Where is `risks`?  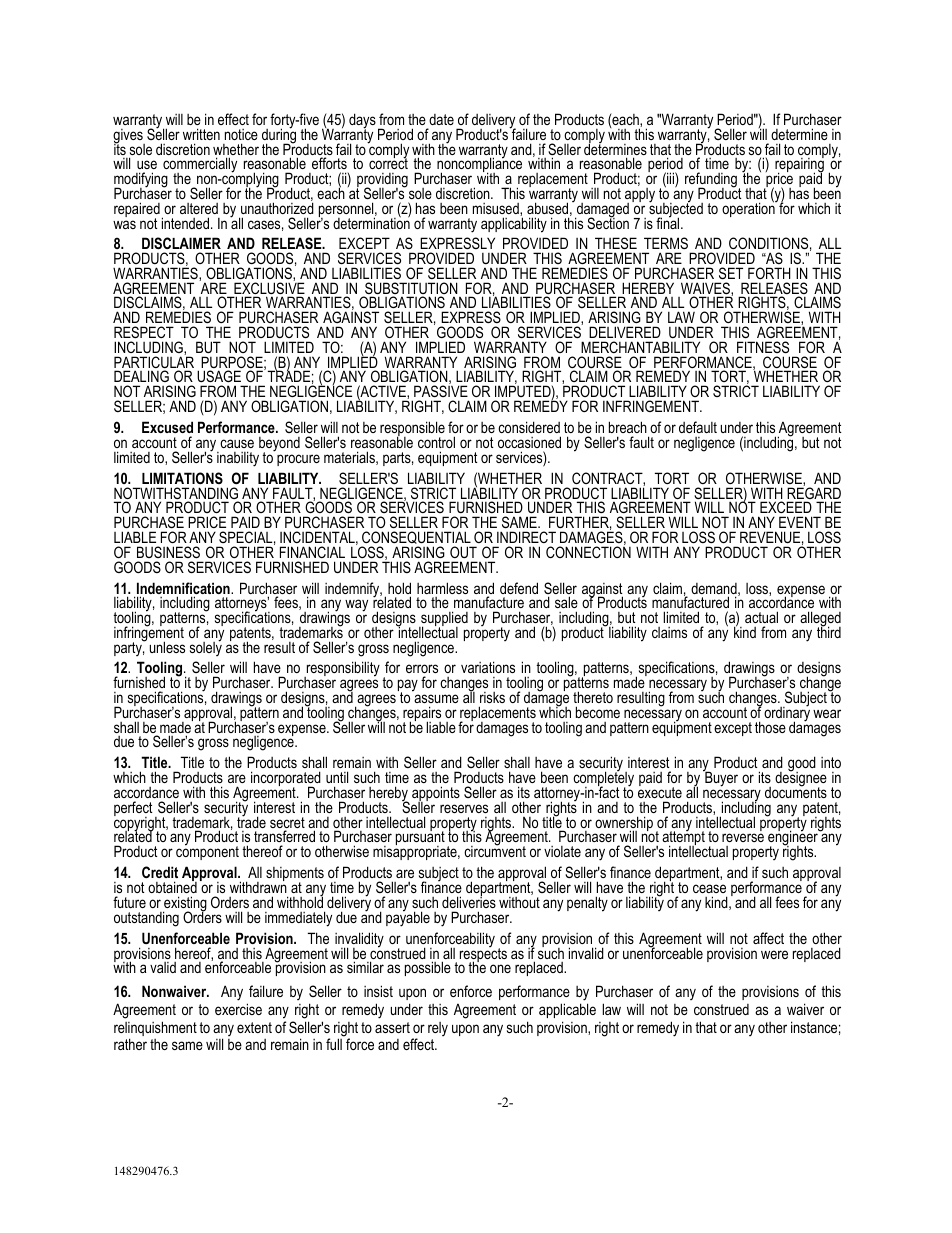 risks is located at coordinates (492, 697).
